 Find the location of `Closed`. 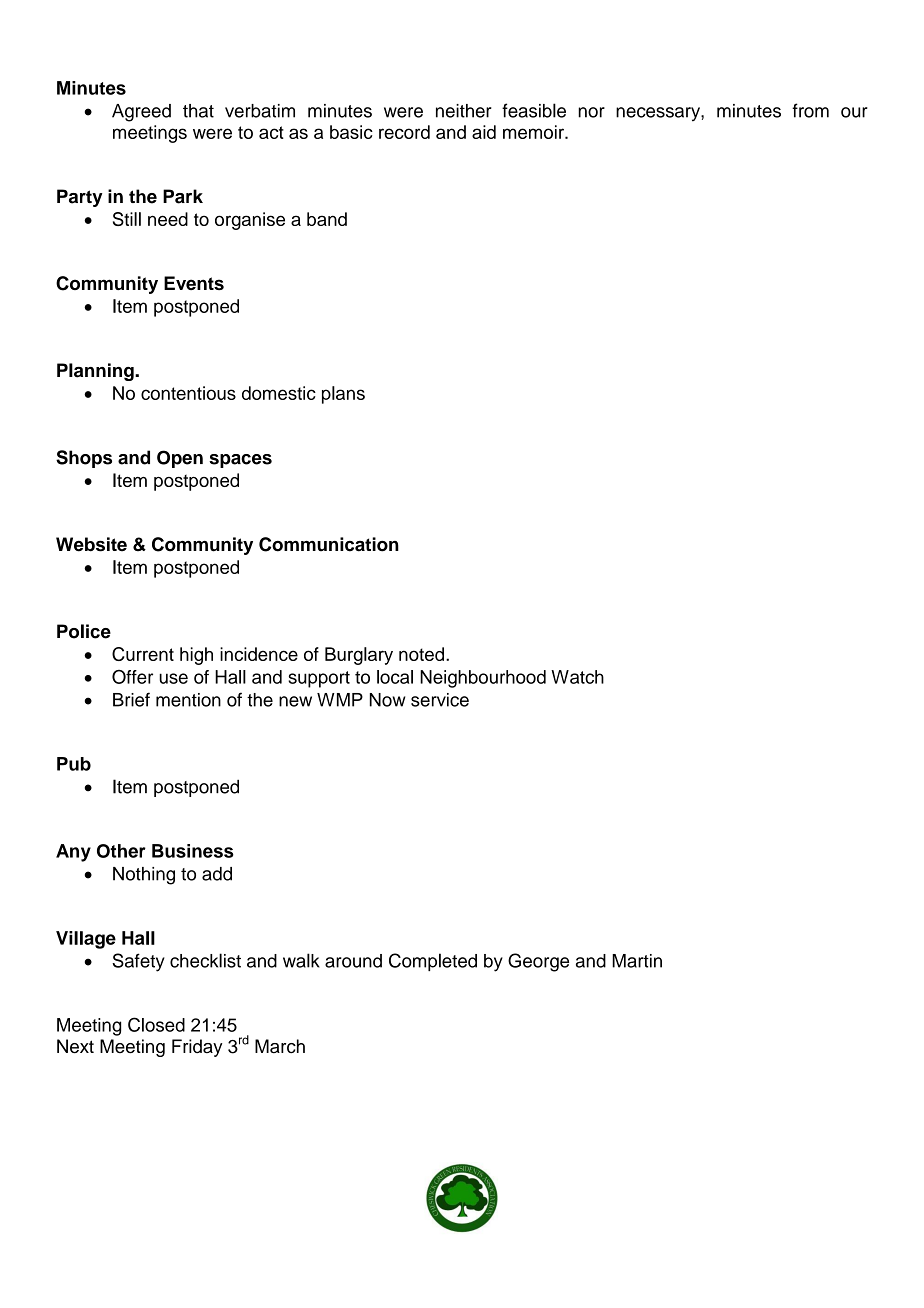

Closed is located at coordinates (156, 1024).
